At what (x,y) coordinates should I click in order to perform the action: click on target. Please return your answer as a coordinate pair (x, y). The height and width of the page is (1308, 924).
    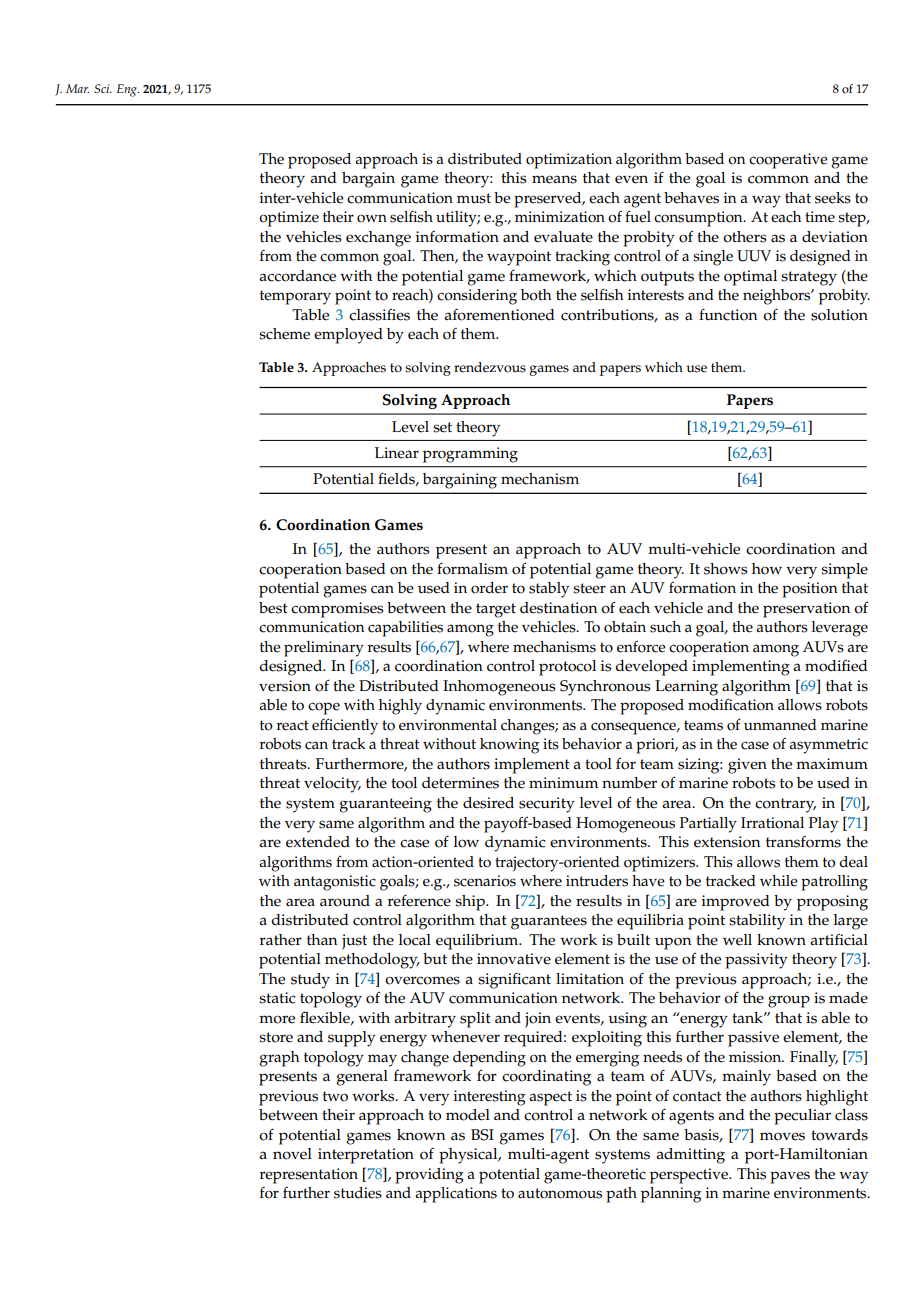
    Looking at the image, I should click on (496, 610).
